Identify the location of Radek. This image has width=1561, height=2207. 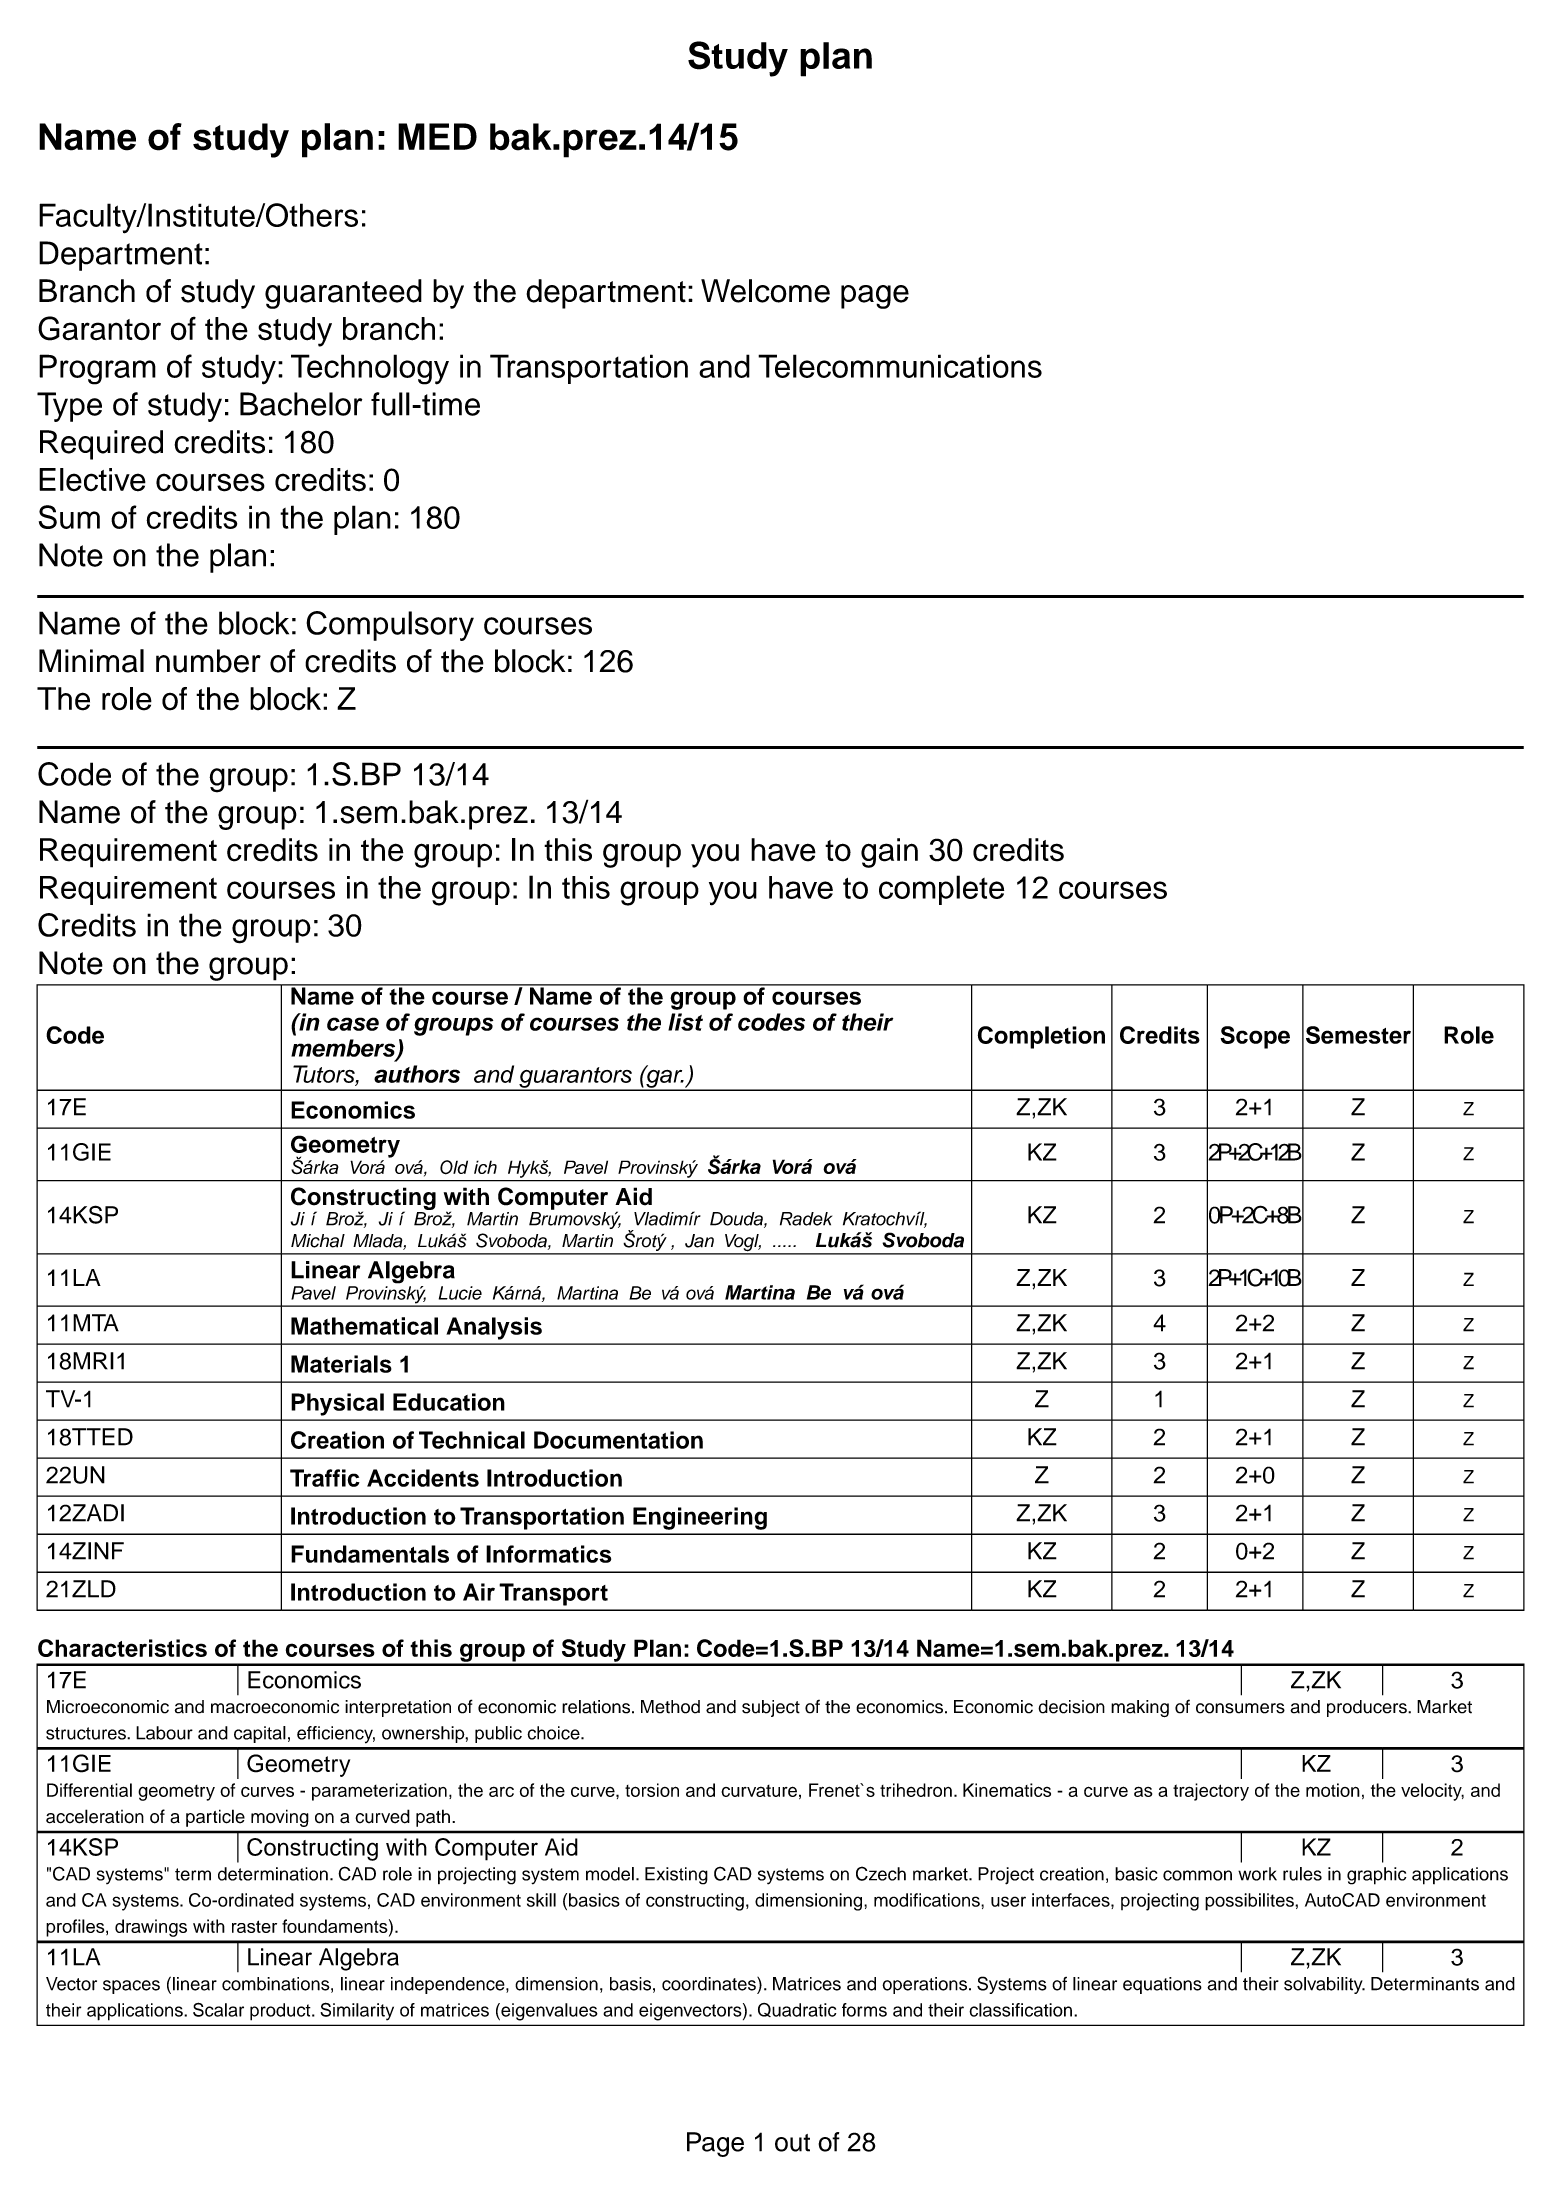
(806, 1219).
